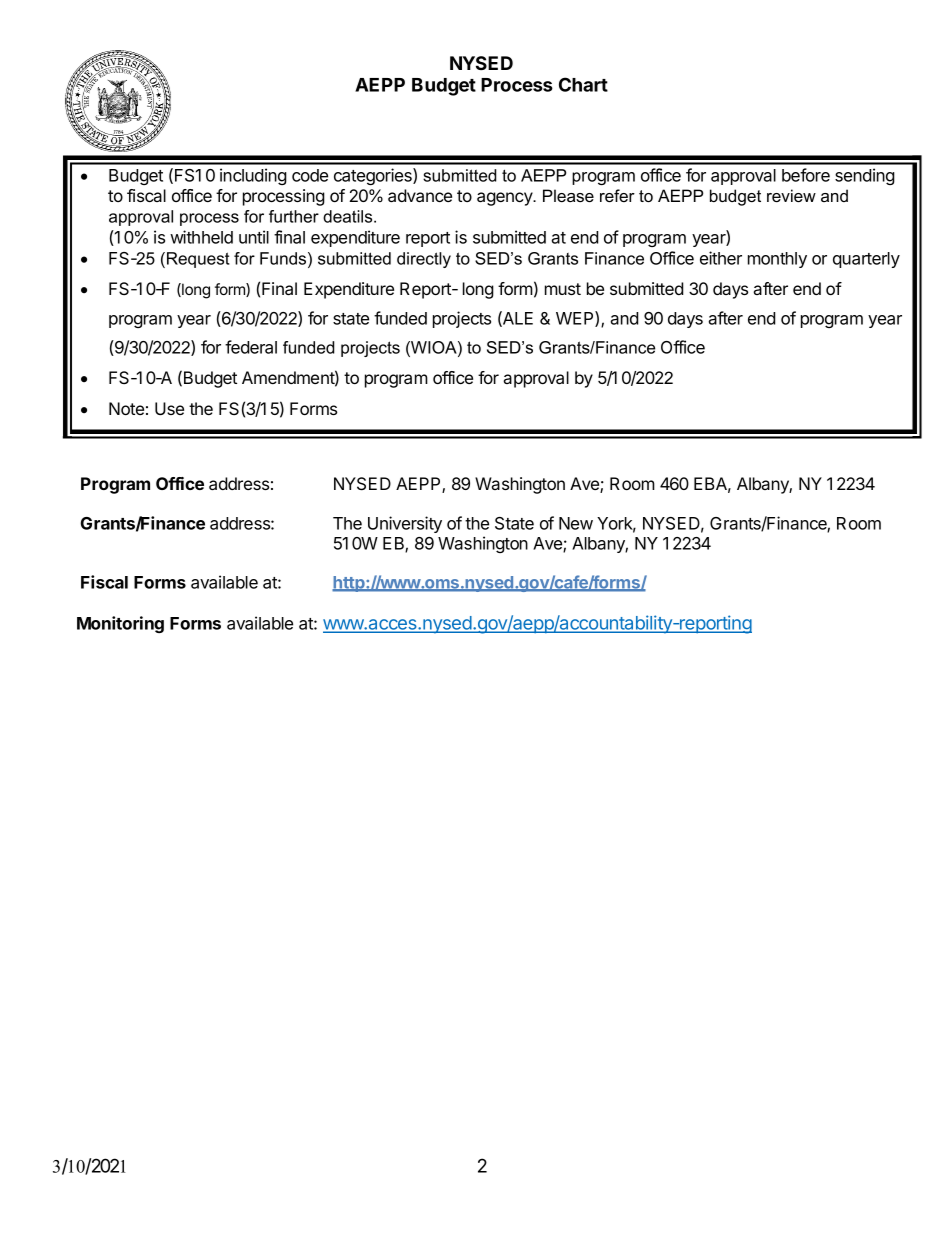 The image size is (952, 1233). What do you see at coordinates (806, 175) in the document?
I see `before` at bounding box center [806, 175].
